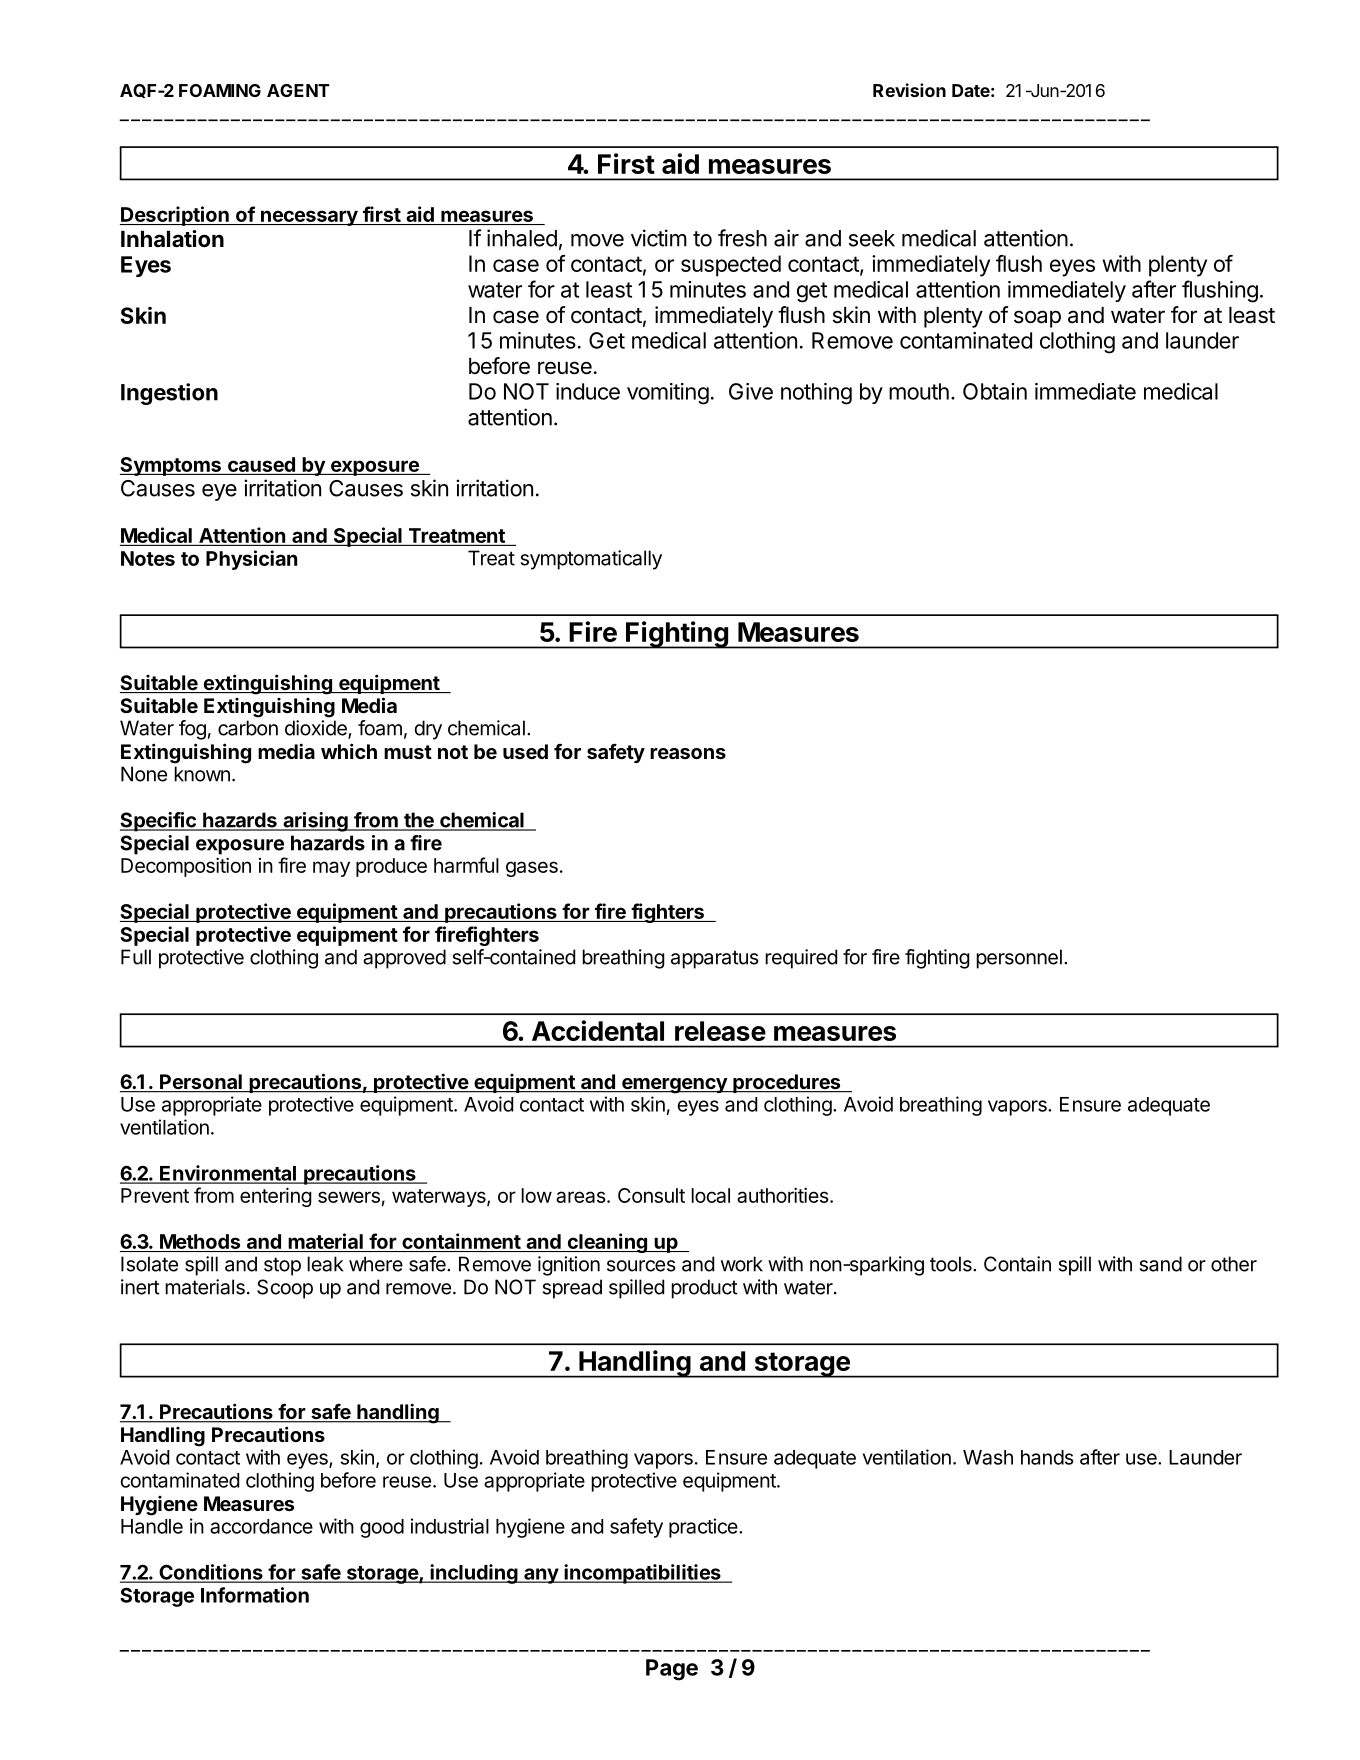 The height and width of the screenshot is (1760, 1360). I want to click on Page, so click(672, 1670).
